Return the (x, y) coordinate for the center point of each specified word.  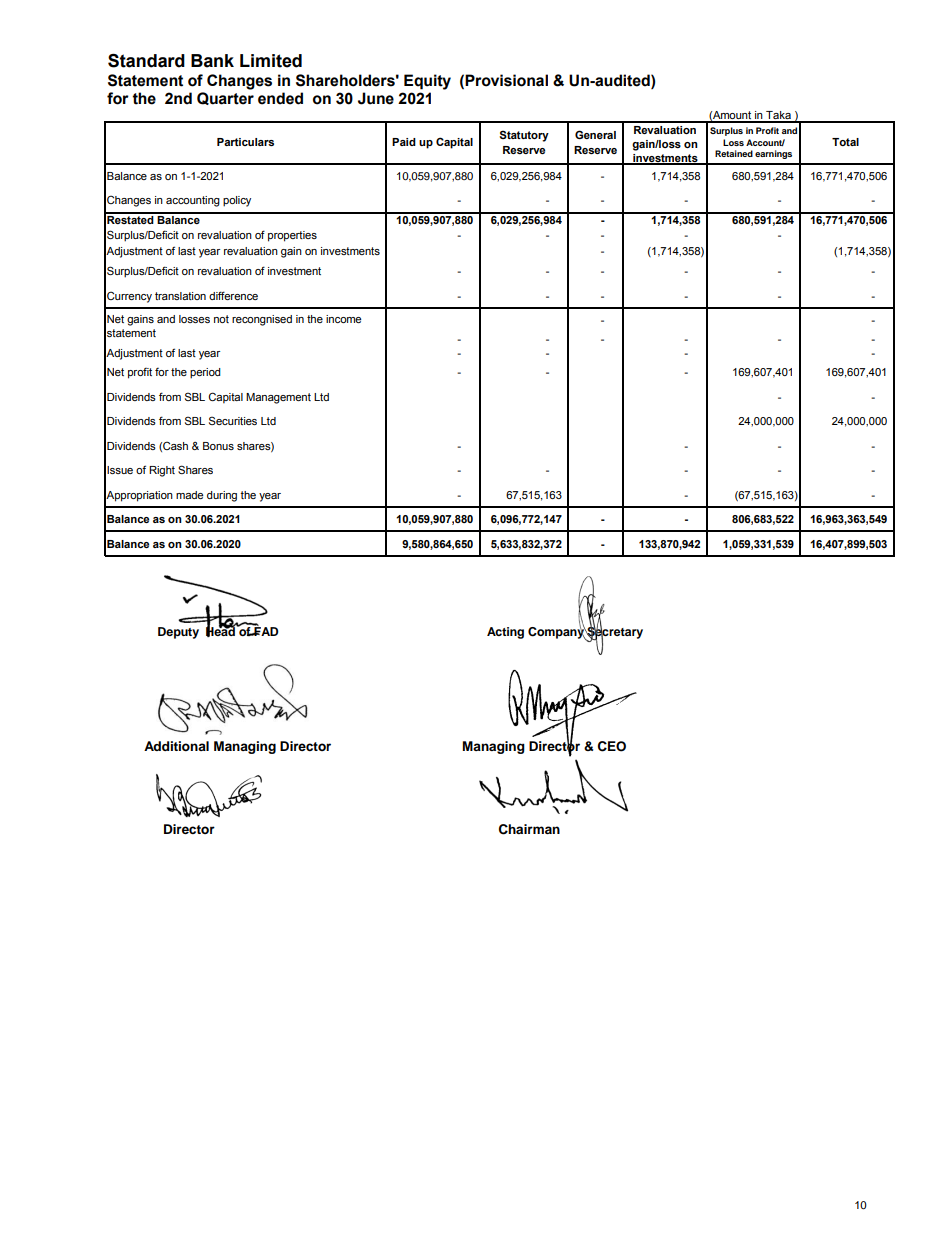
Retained (734, 153)
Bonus (218, 446)
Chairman (529, 829)
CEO (612, 746)
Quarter (225, 98)
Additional (176, 746)
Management (278, 398)
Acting (505, 633)
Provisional (506, 80)
